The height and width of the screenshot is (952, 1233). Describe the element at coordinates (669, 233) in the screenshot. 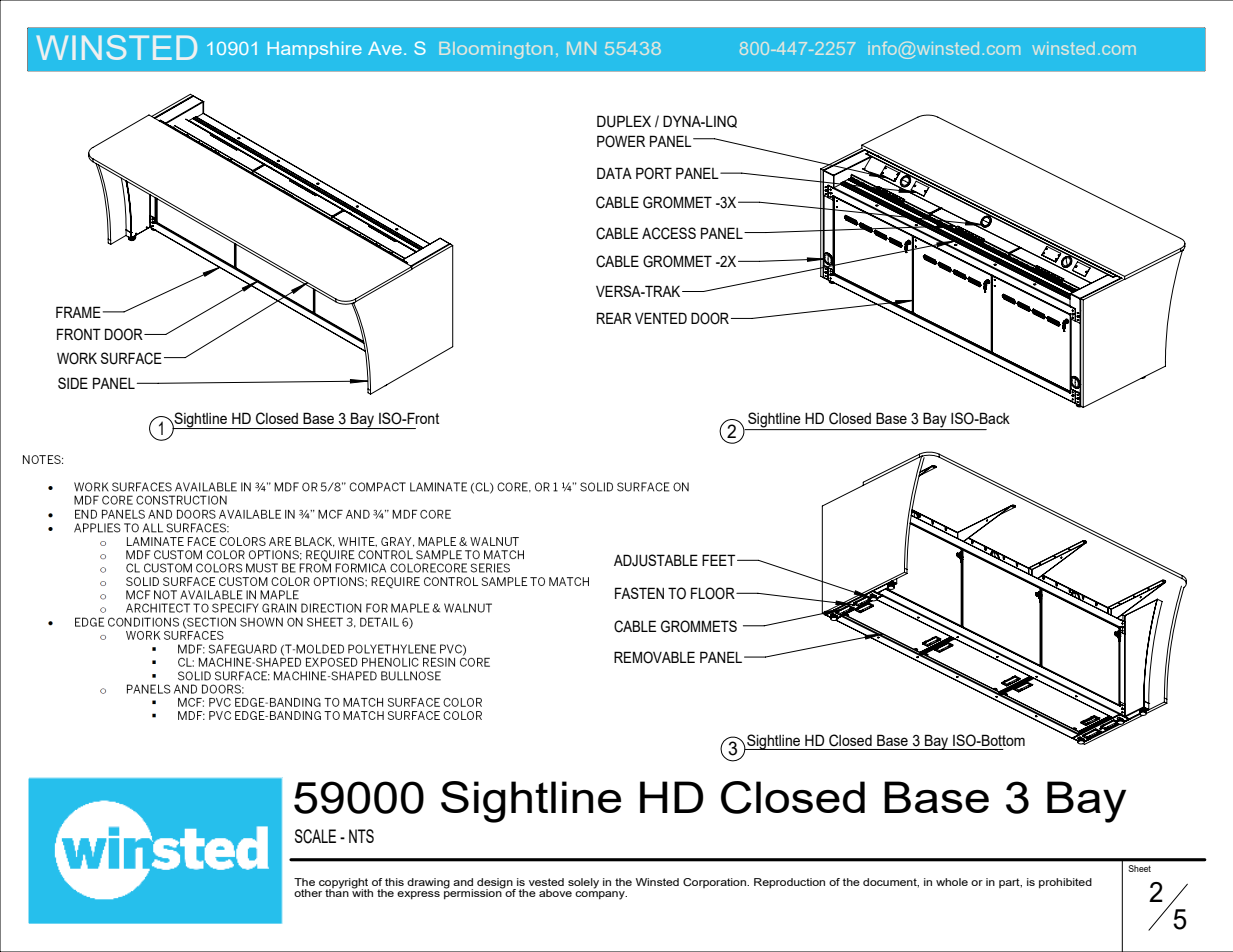

I see `ACCESS` at that location.
